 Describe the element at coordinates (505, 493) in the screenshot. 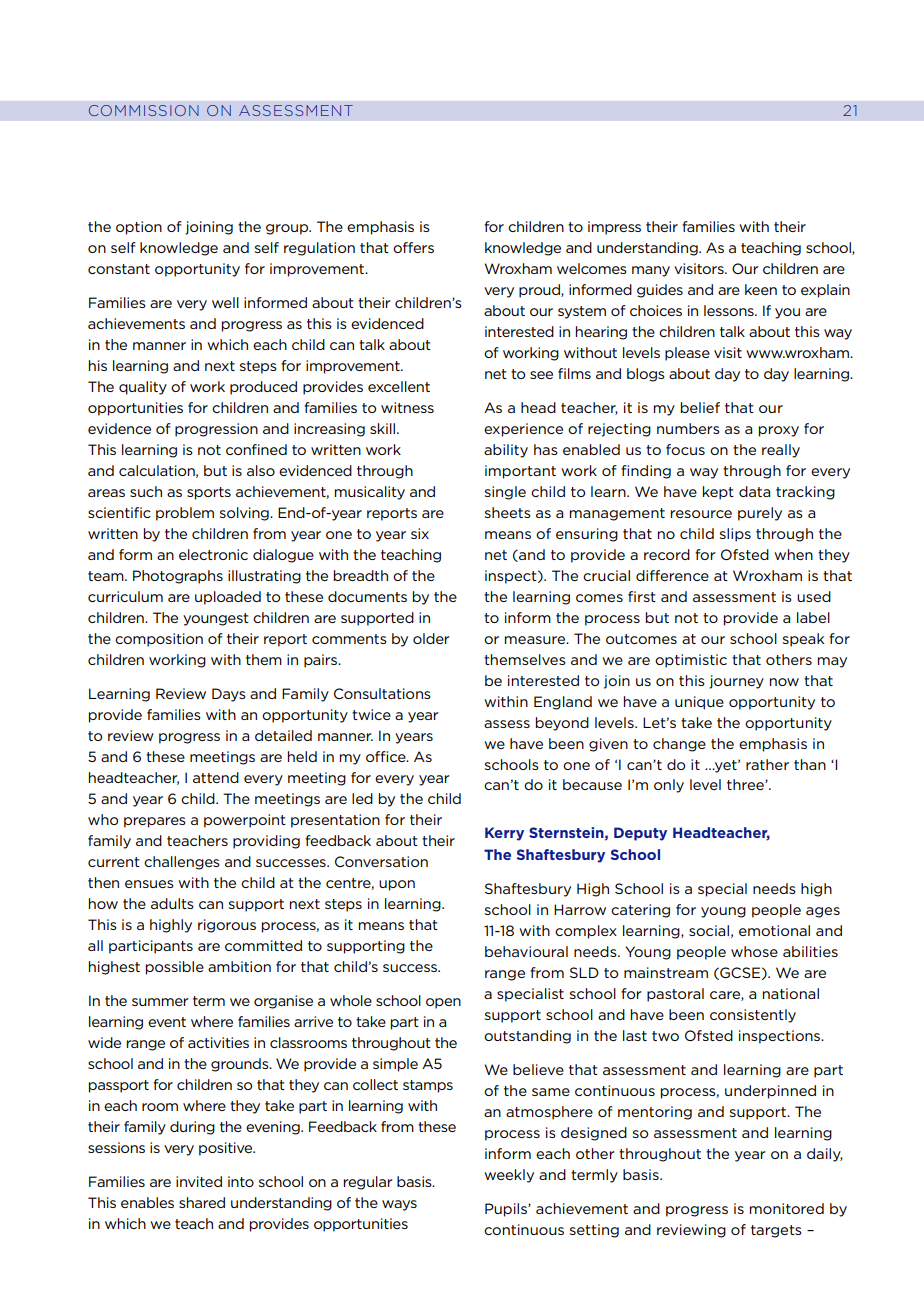

I see `single` at that location.
